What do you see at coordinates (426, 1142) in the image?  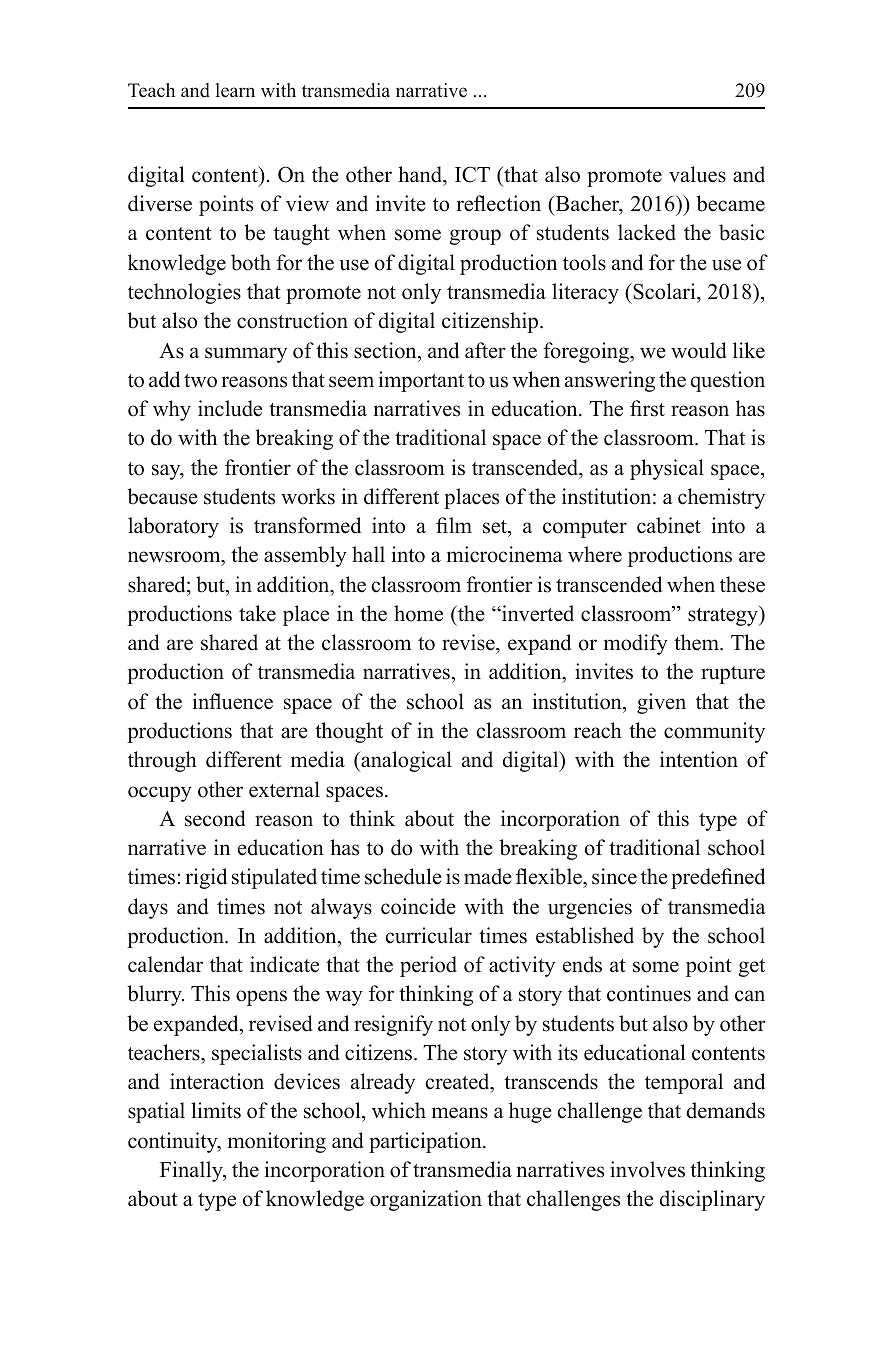 I see `participation` at bounding box center [426, 1142].
